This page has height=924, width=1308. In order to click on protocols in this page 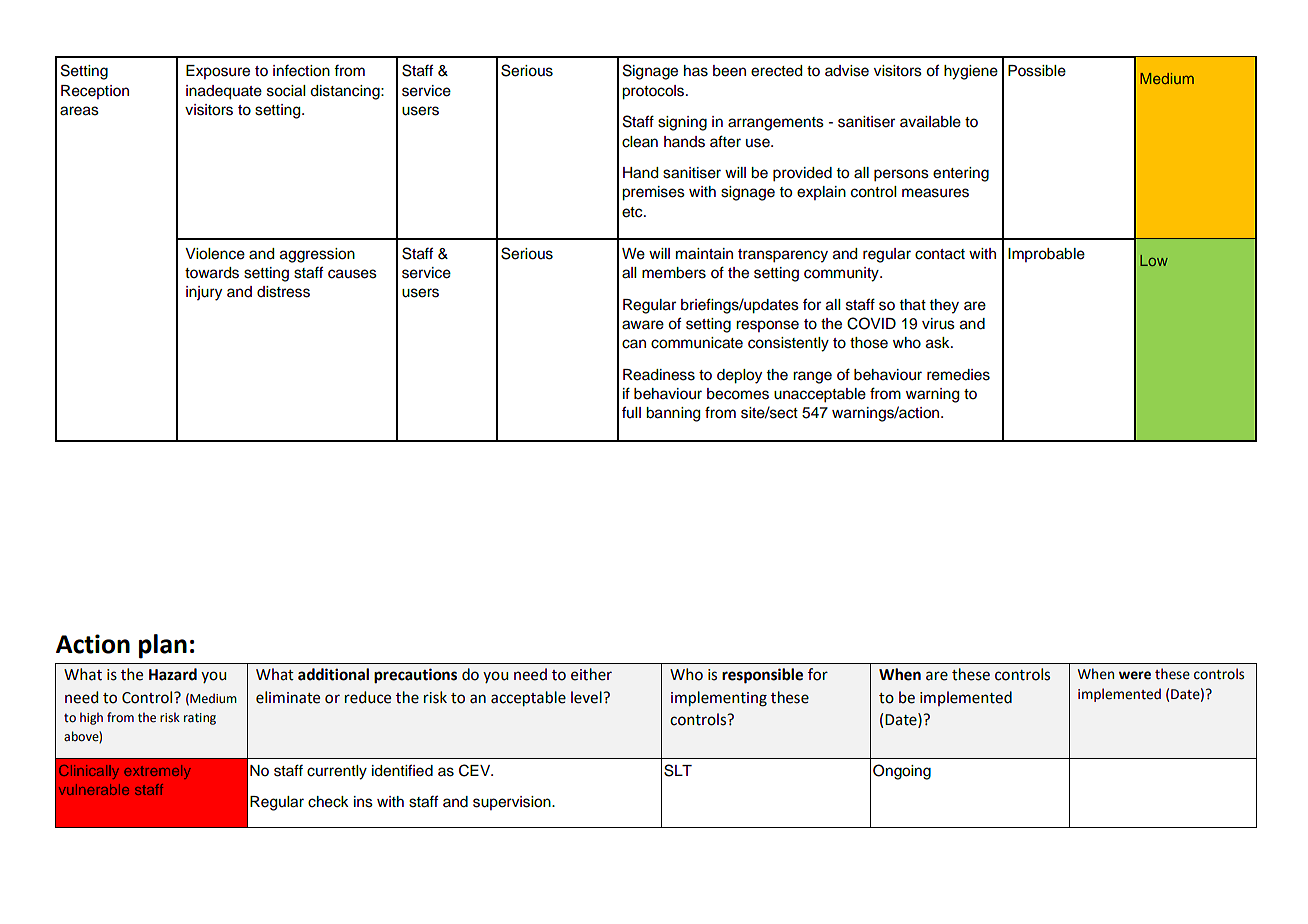, I will do `click(654, 92)`.
